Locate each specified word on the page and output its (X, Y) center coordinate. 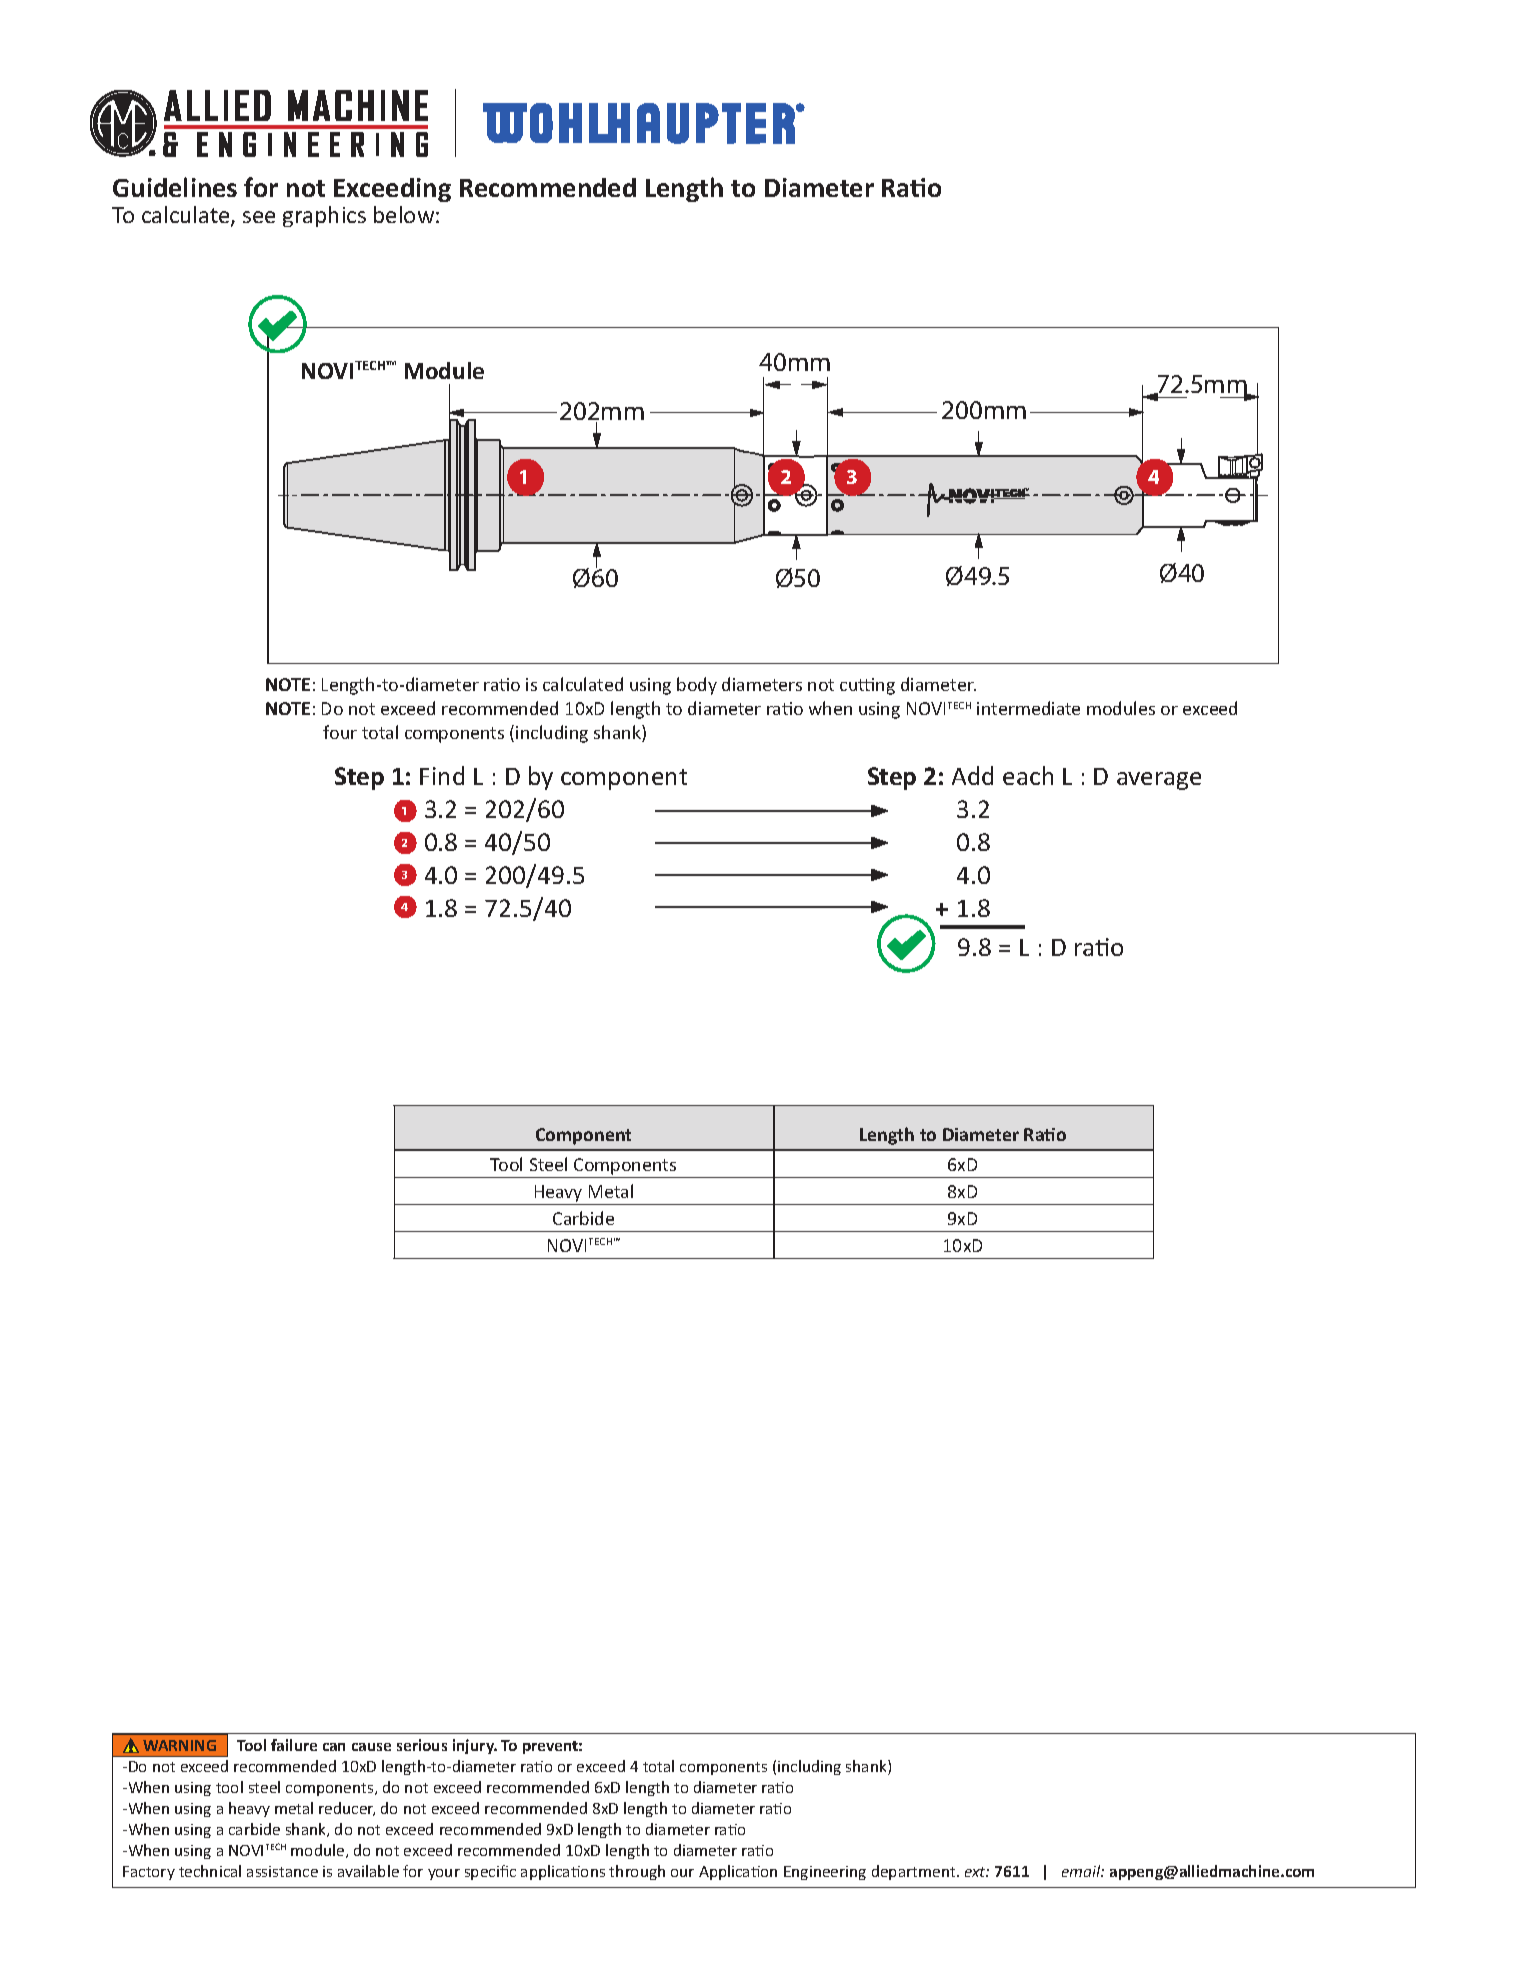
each (1028, 775)
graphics (324, 216)
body (697, 686)
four (340, 732)
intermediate (1028, 708)
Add (972, 775)
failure (294, 1745)
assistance (282, 1871)
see (259, 217)
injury (475, 1746)
